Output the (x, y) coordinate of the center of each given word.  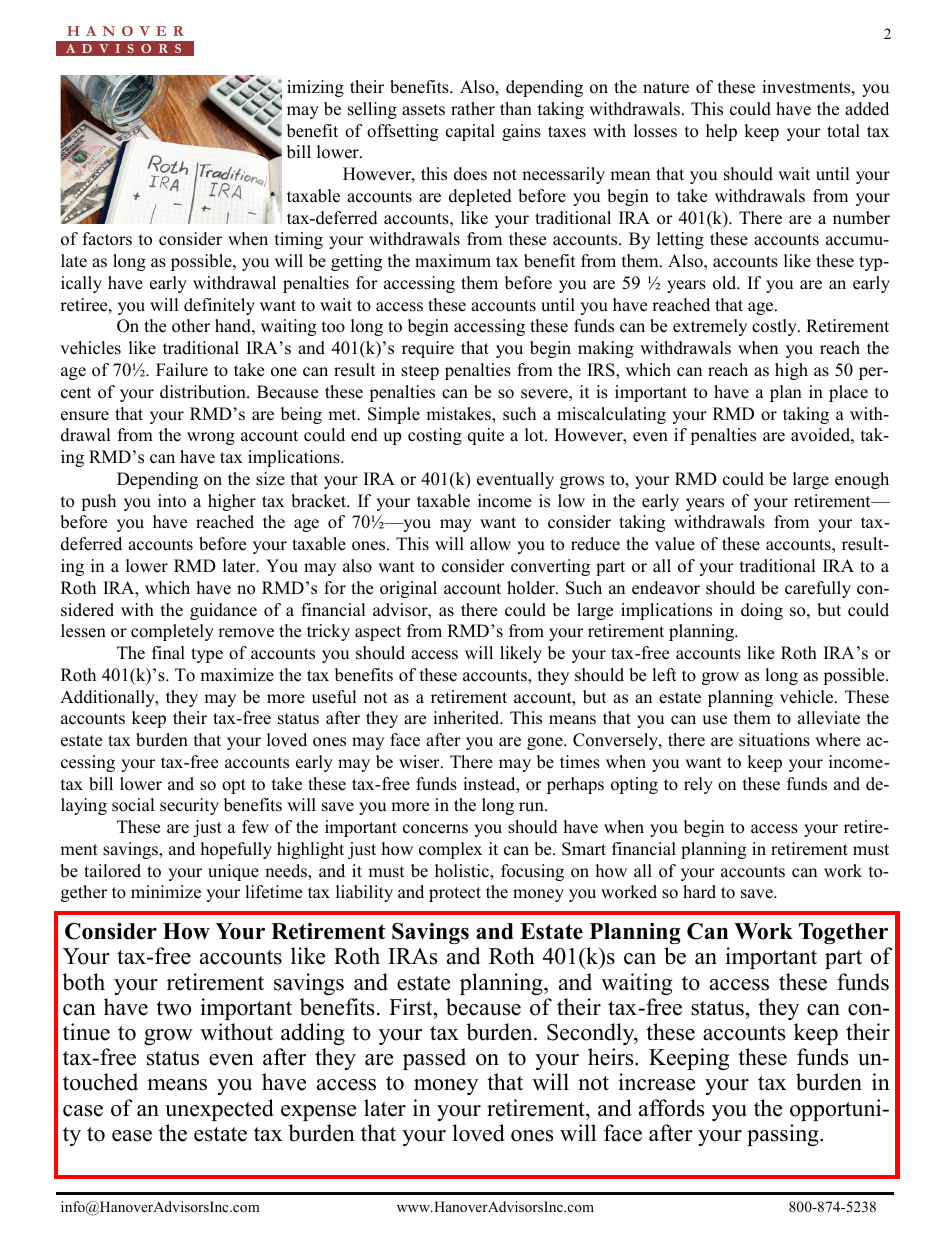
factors (107, 239)
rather (473, 109)
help (721, 132)
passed (434, 1059)
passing (784, 1135)
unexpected (219, 1110)
